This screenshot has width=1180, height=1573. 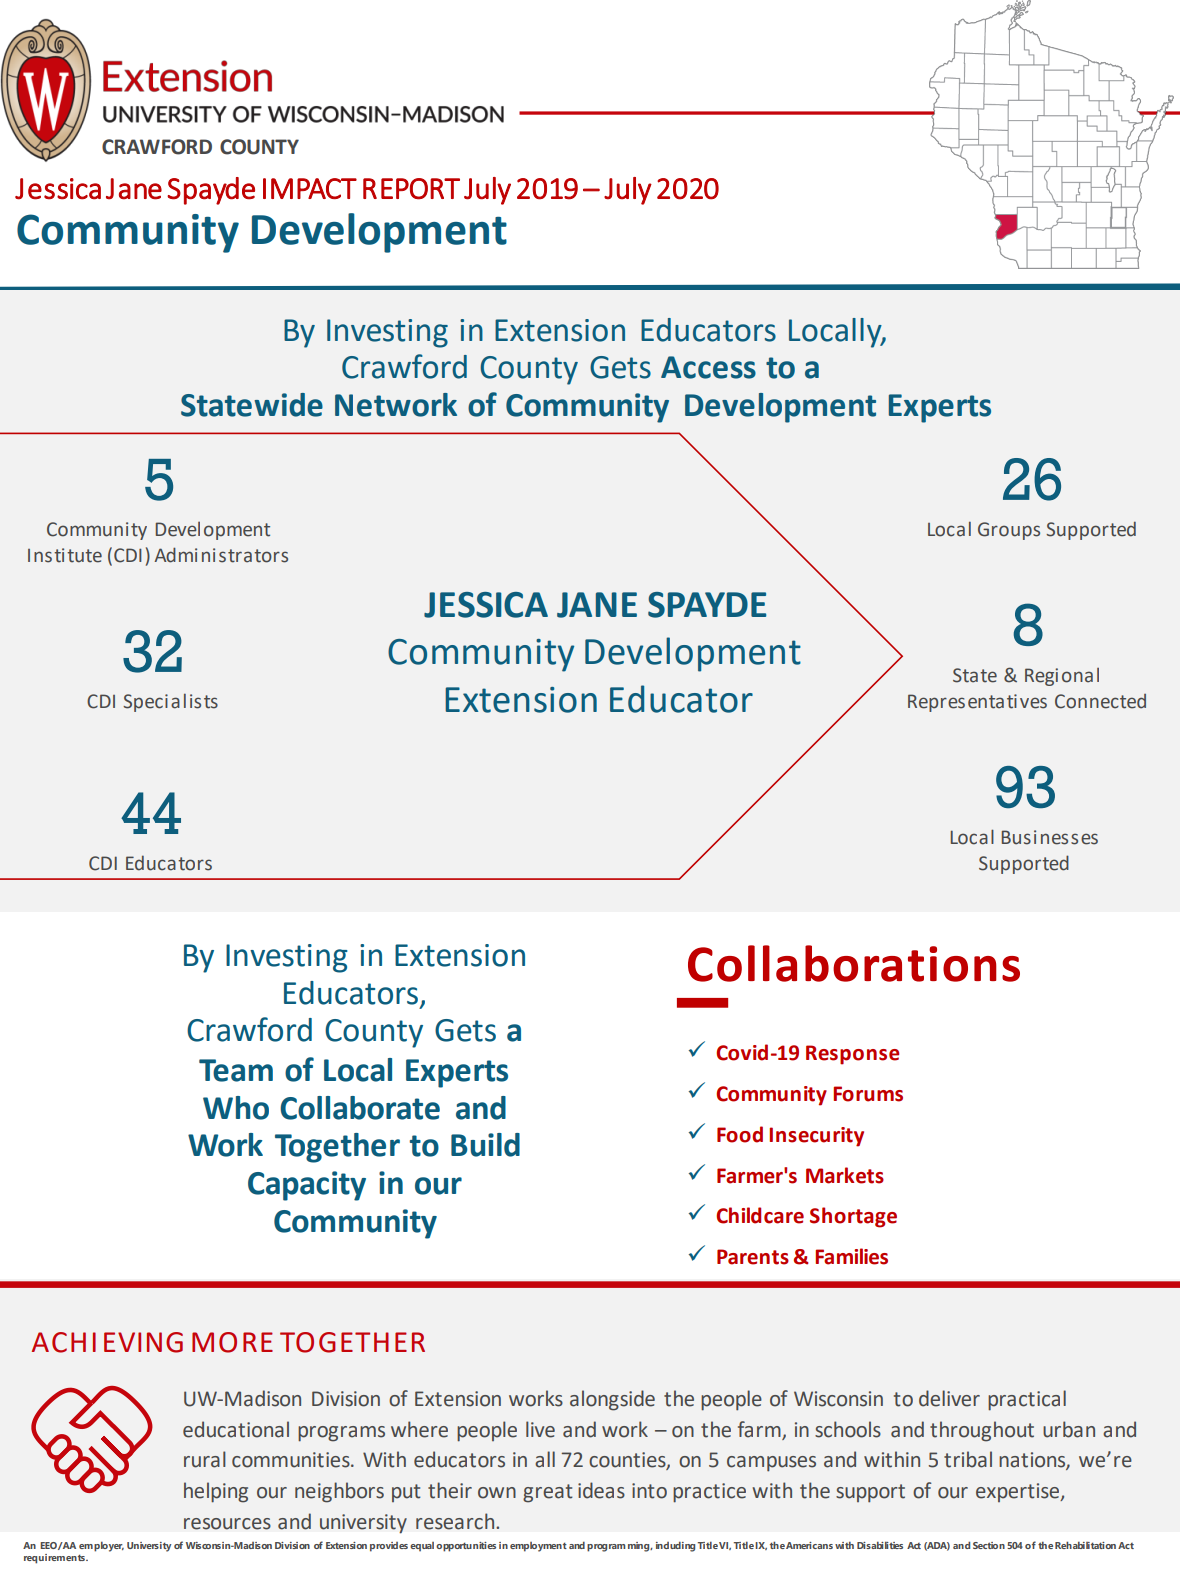 I want to click on IMPACT, so click(x=310, y=188).
